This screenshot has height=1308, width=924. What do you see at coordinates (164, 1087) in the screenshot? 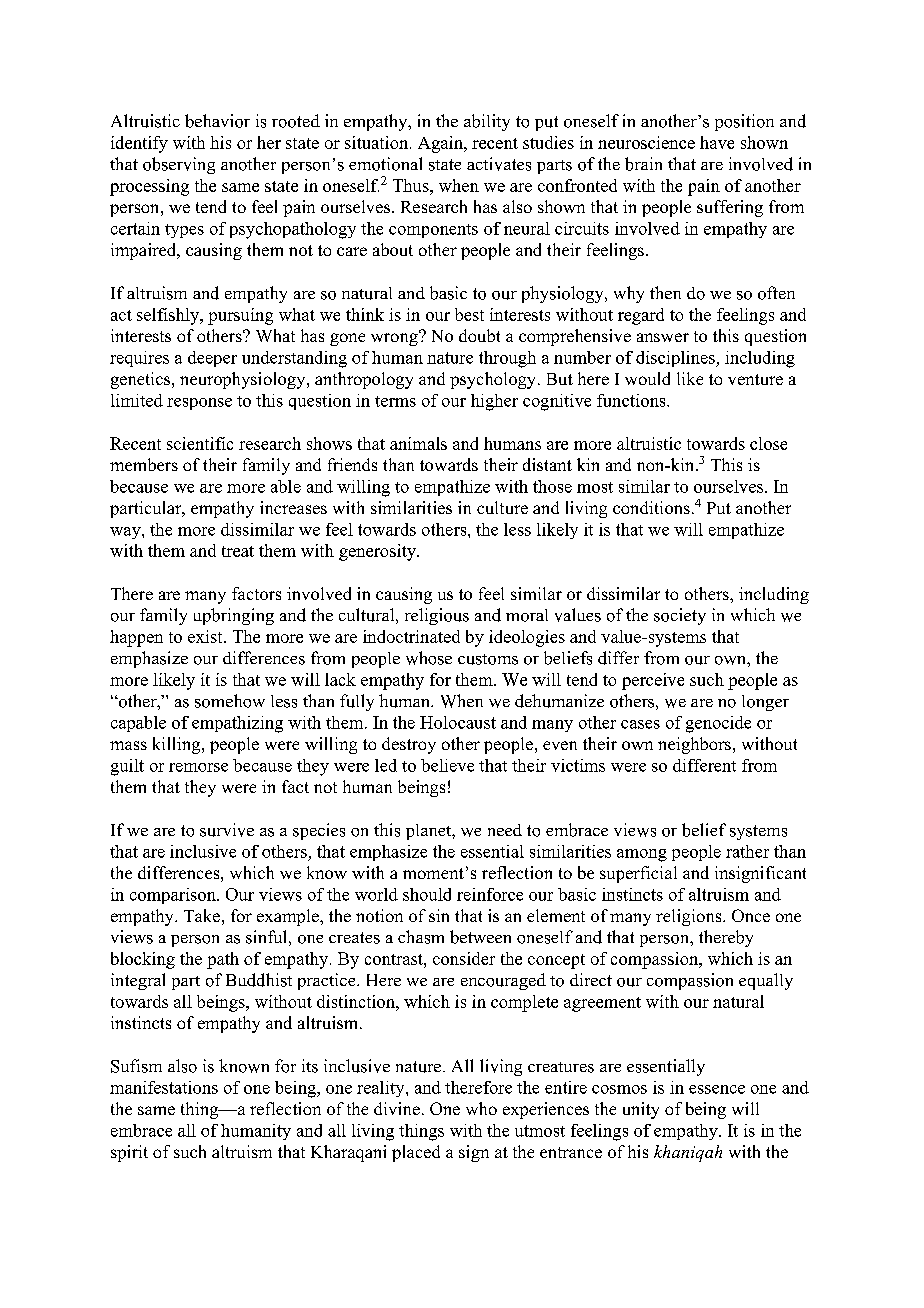
I see `manifestations` at bounding box center [164, 1087].
